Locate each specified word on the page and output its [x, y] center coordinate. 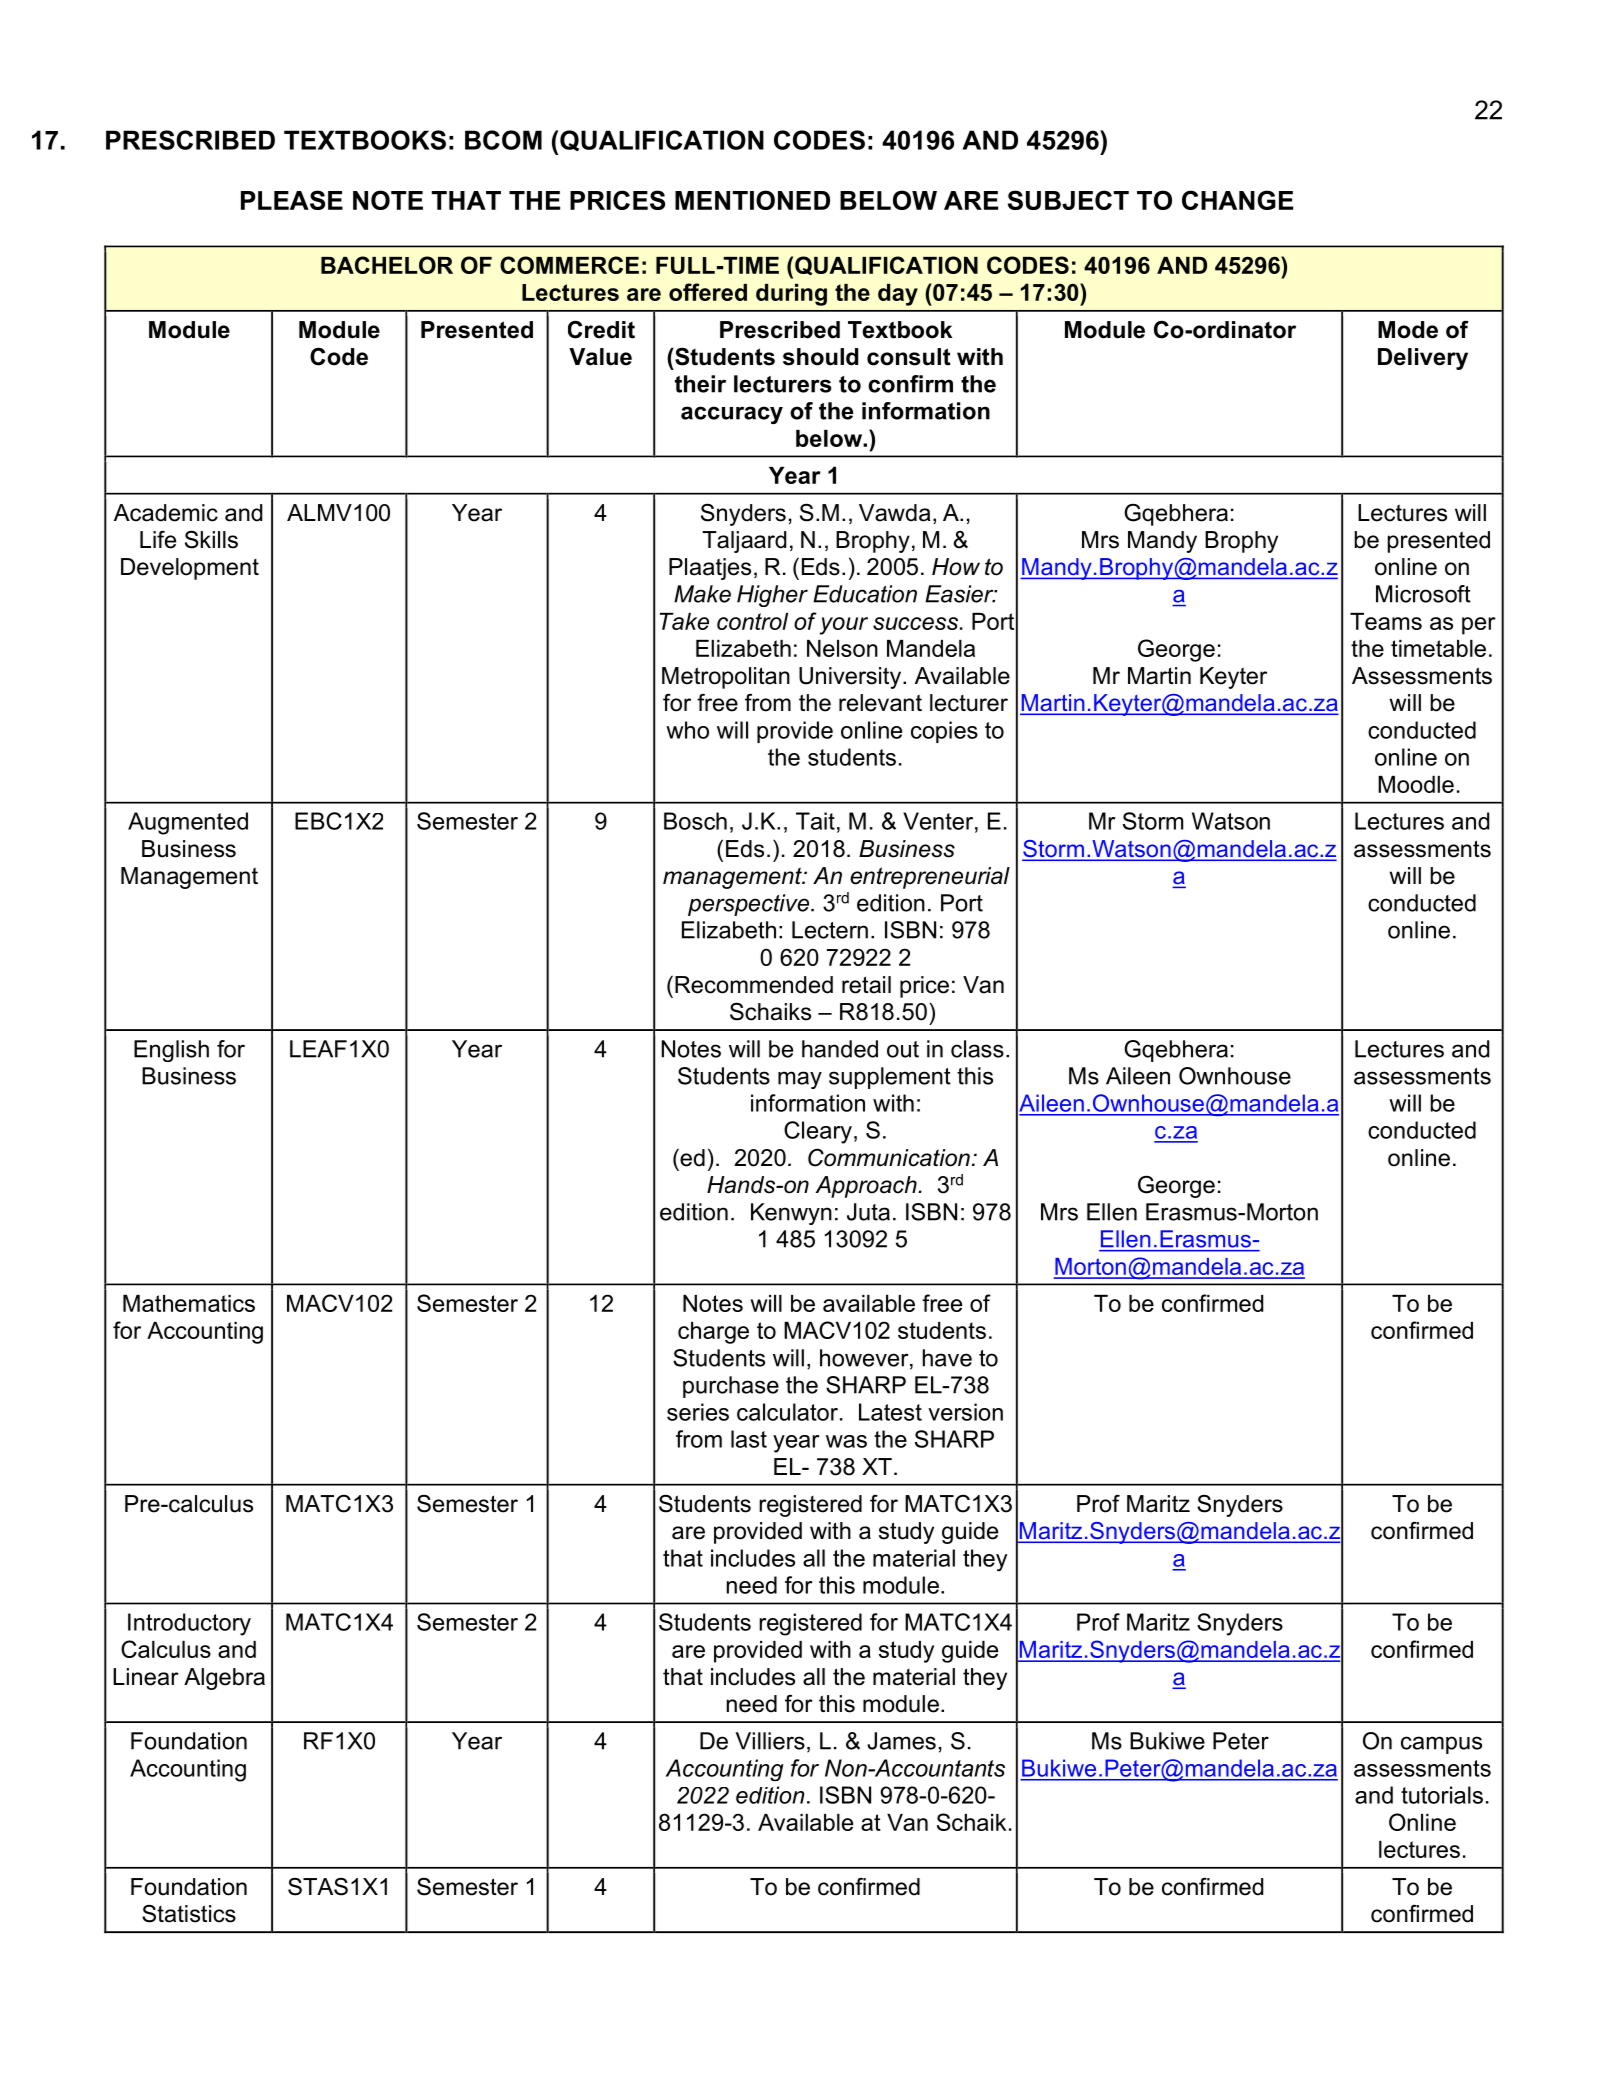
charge [713, 1333]
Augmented [188, 823]
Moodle [1416, 784]
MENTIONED [752, 200]
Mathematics [189, 1303]
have [947, 1358]
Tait [815, 821]
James [901, 1741]
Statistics [189, 1914]
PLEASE [292, 200]
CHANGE [1237, 200]
